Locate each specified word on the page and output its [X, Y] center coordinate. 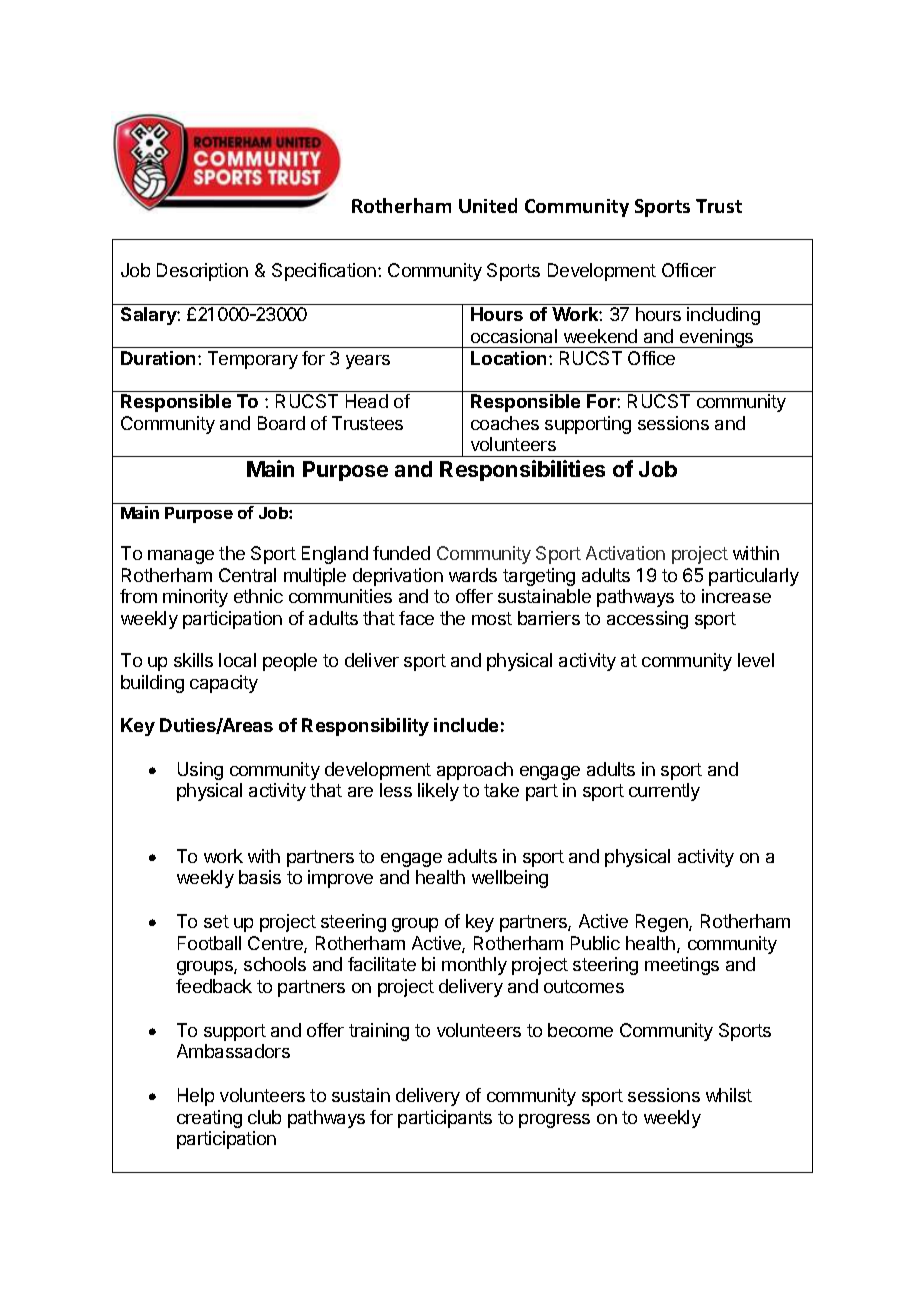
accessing [647, 620]
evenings [717, 338]
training [379, 1032]
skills [193, 660]
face [416, 618]
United [488, 205]
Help [196, 1097]
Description [202, 272]
